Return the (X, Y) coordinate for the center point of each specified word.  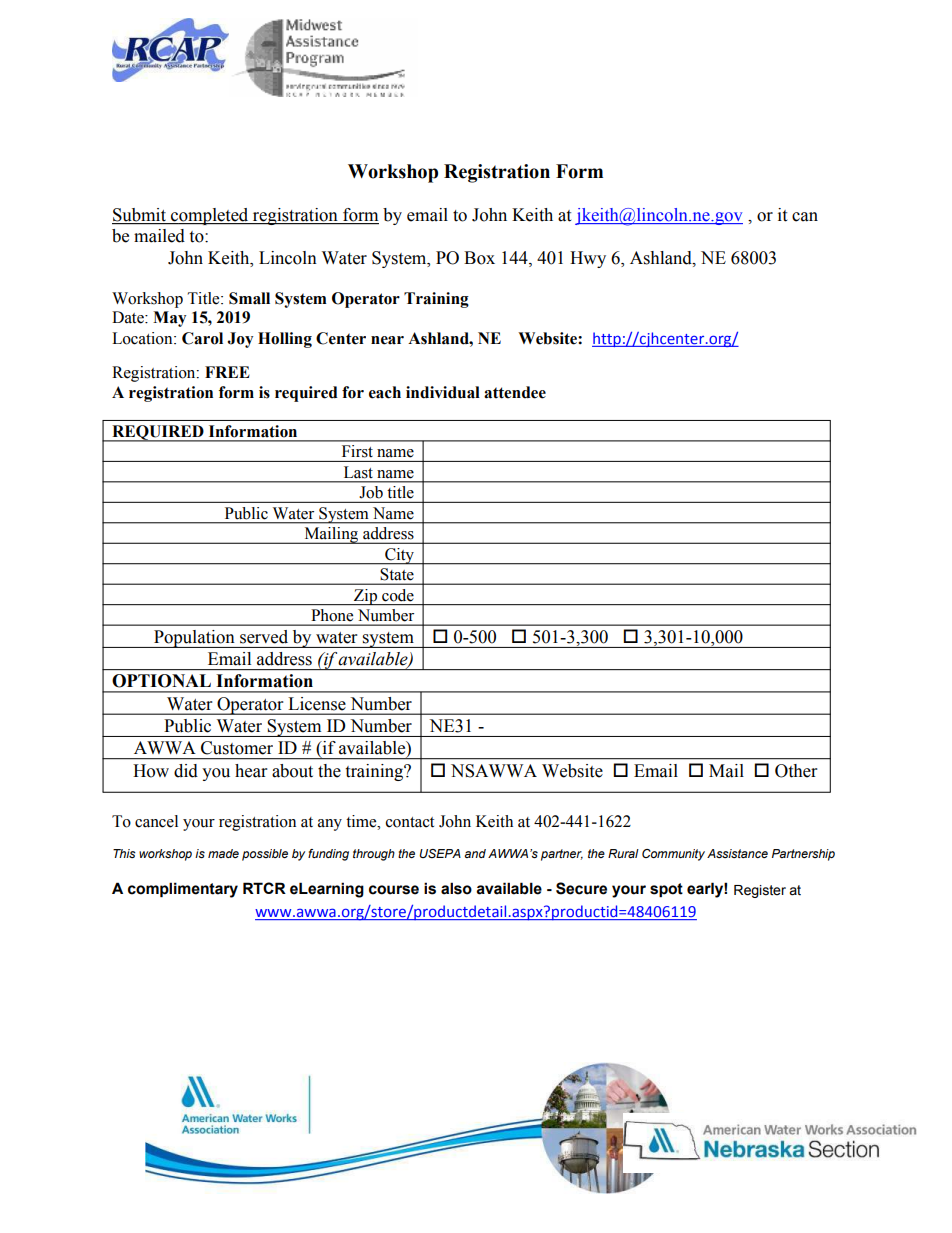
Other (796, 771)
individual (443, 392)
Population (194, 639)
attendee (515, 392)
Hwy (588, 259)
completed (210, 216)
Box (479, 258)
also (456, 888)
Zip (365, 597)
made (223, 853)
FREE (227, 372)
